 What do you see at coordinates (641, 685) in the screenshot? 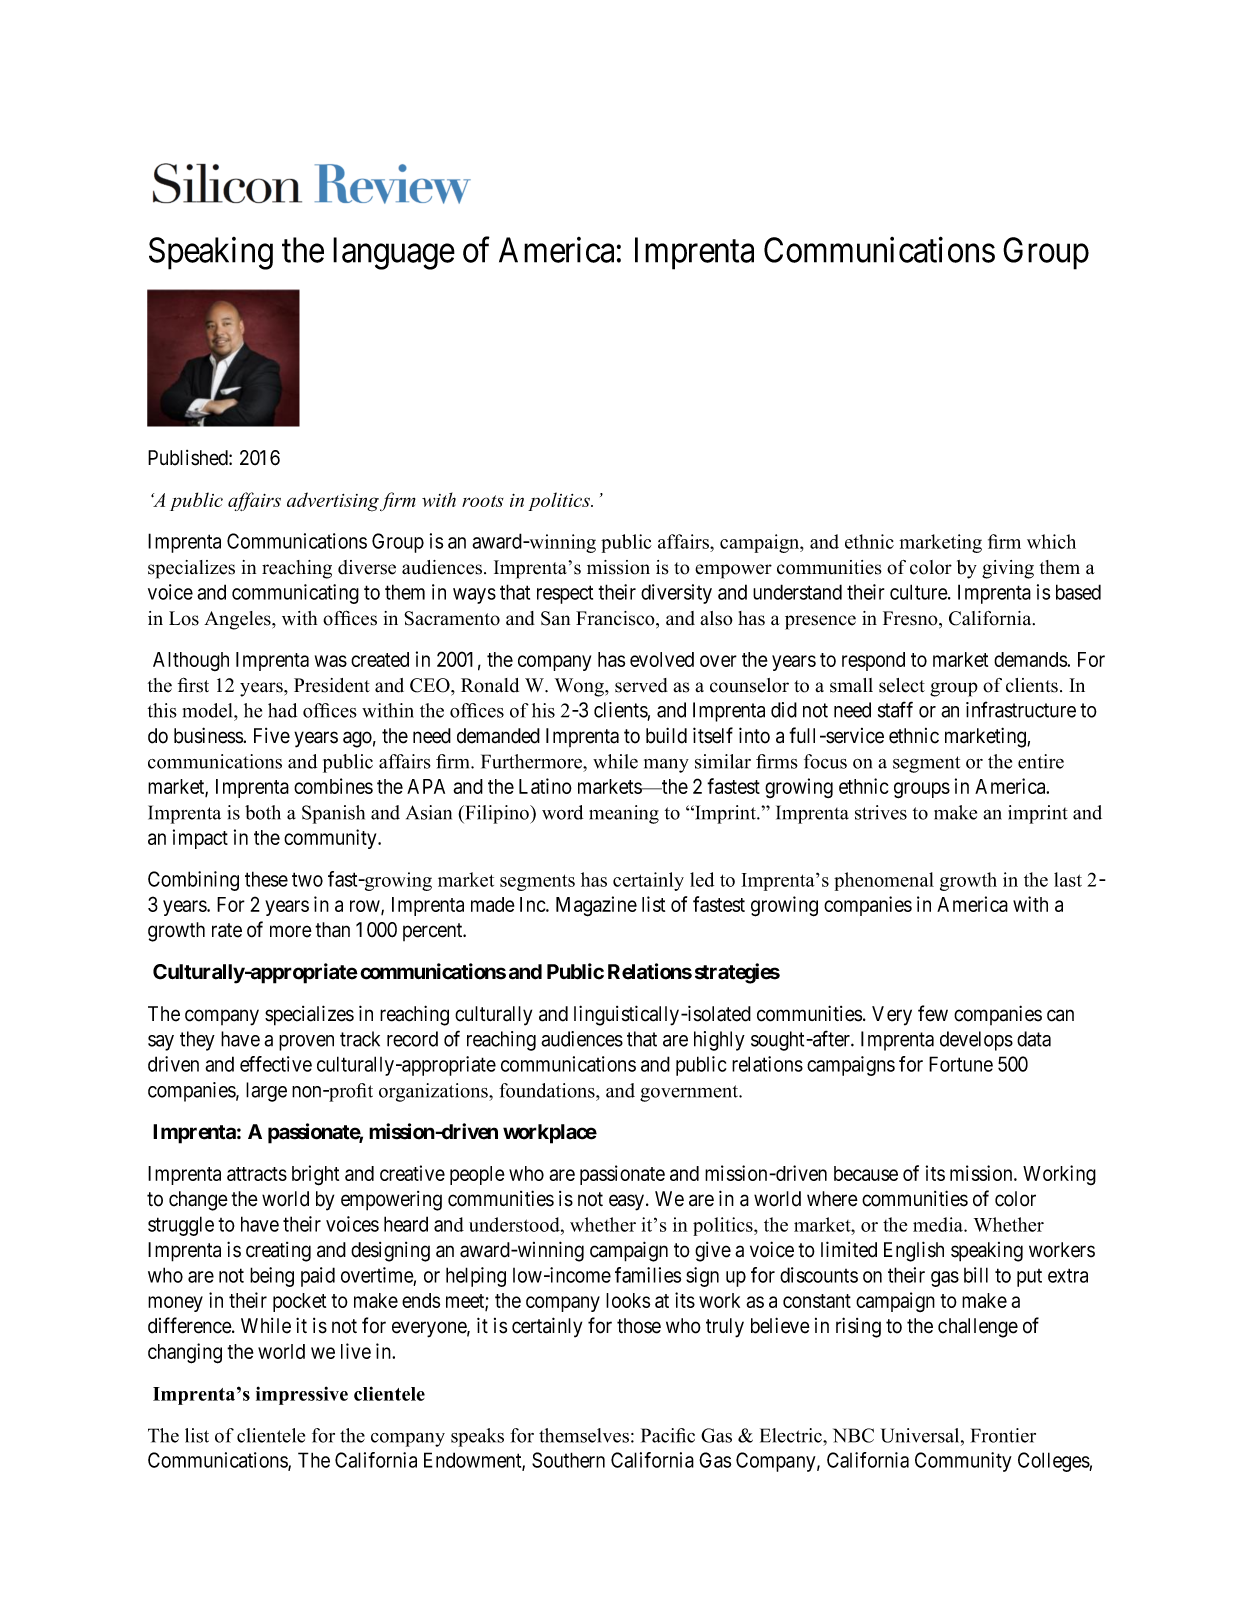
I see `served` at bounding box center [641, 685].
